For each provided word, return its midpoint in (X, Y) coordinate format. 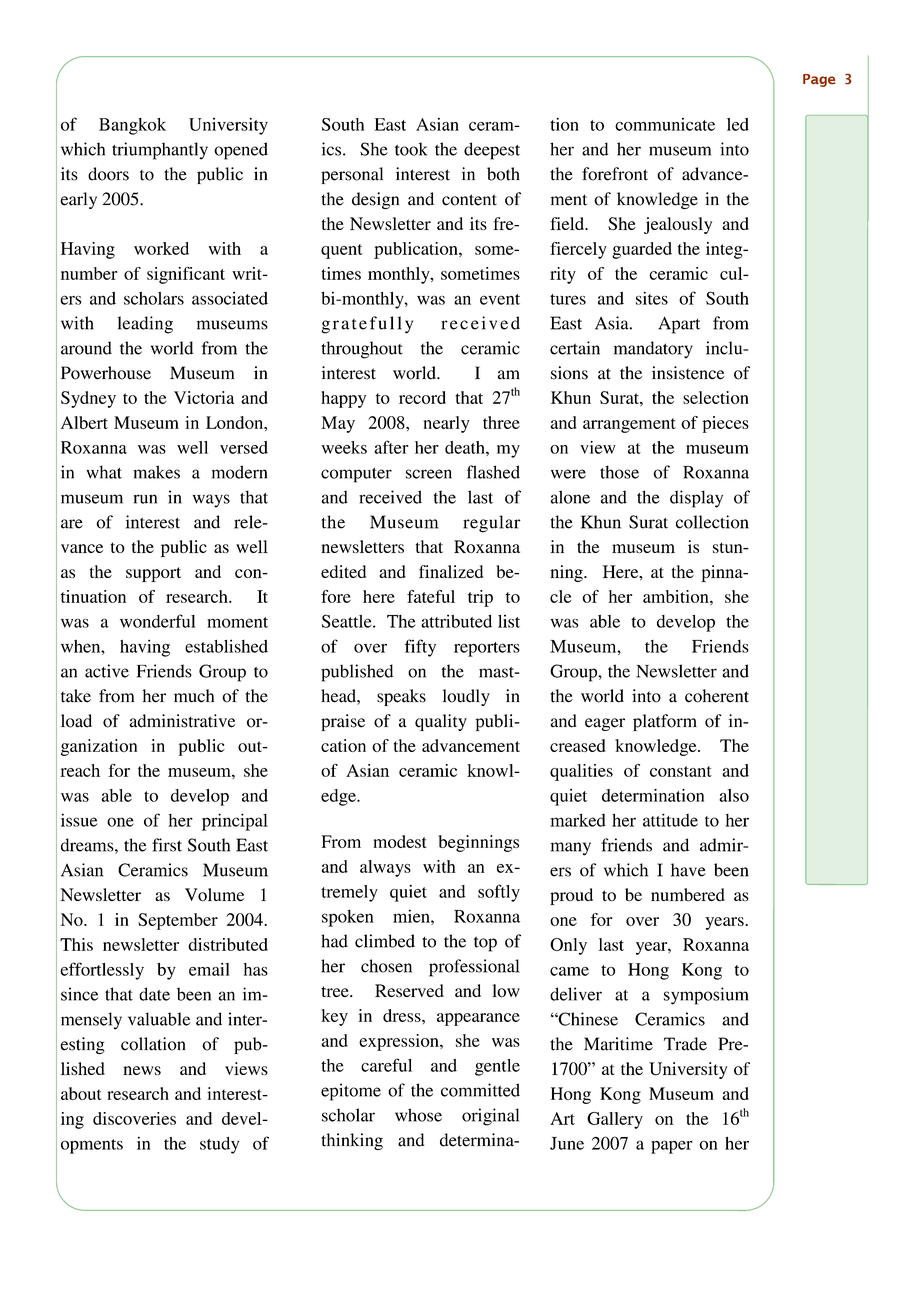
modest (400, 841)
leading (145, 325)
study (219, 1145)
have (688, 870)
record (422, 397)
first (167, 845)
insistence (688, 373)
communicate (665, 124)
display (696, 499)
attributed (456, 621)
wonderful (157, 621)
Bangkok (132, 126)
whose (418, 1115)
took (411, 149)
